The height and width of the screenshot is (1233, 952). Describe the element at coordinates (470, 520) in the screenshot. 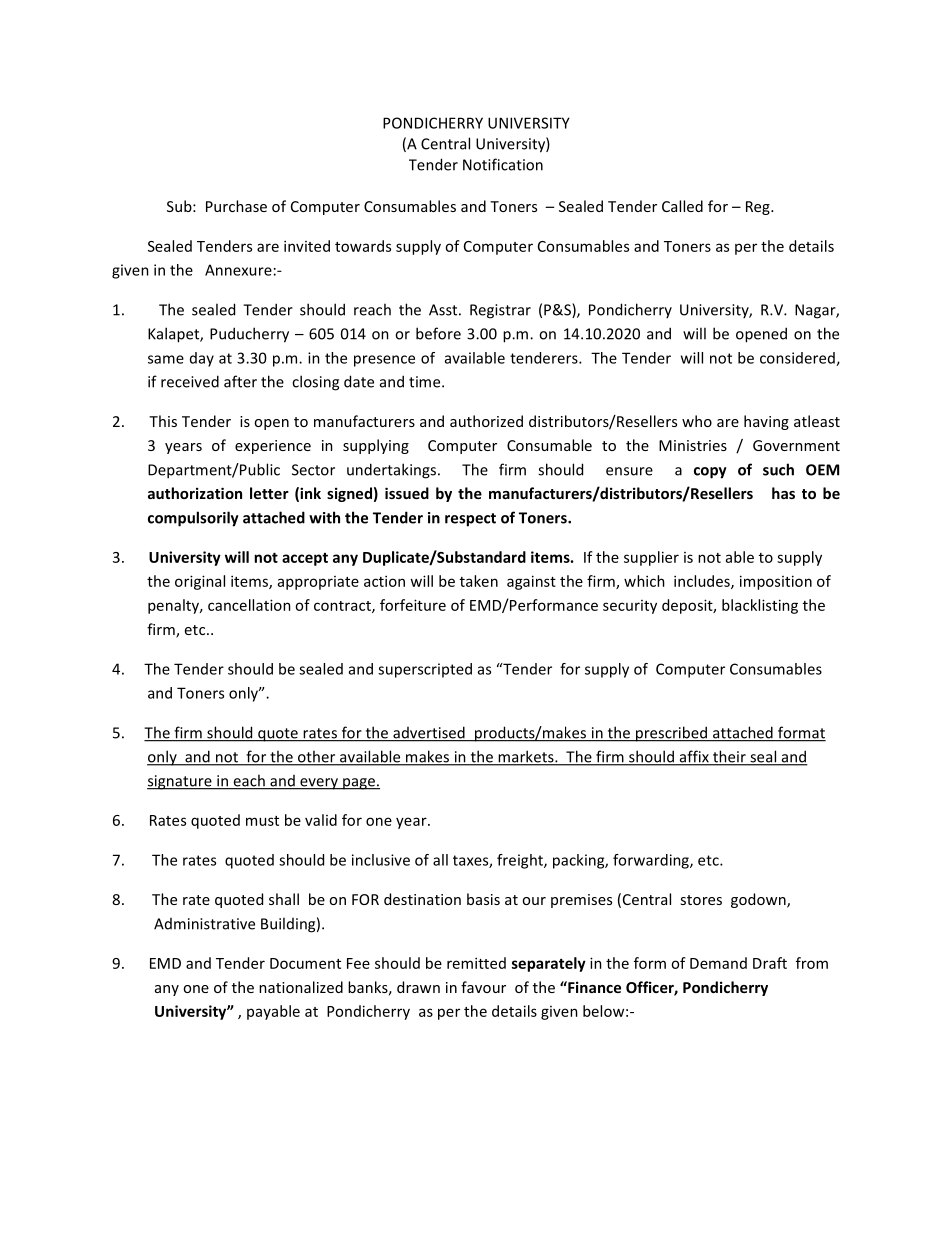

I see `respect` at that location.
